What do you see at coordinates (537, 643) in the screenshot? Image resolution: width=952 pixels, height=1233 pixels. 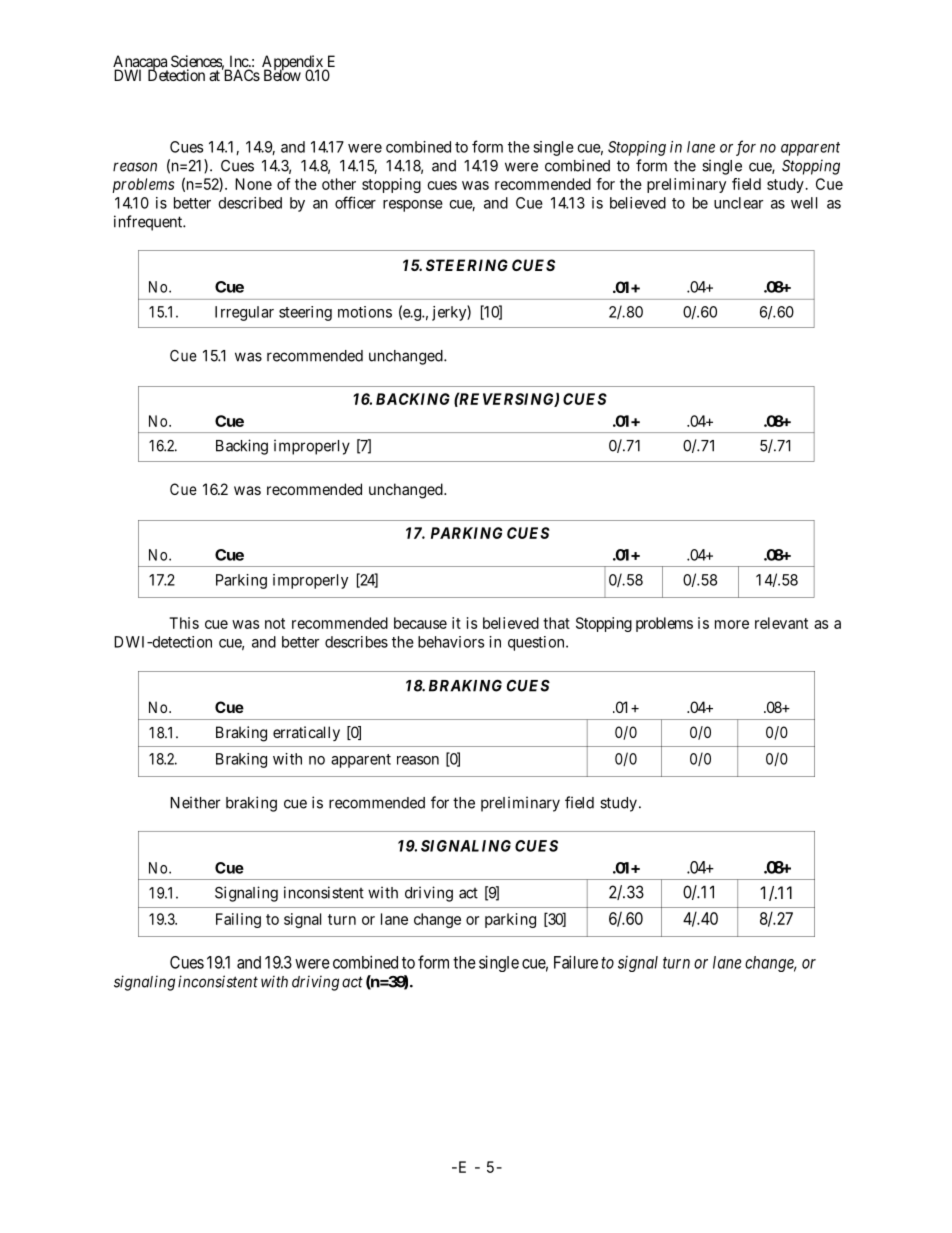 I see `question` at bounding box center [537, 643].
